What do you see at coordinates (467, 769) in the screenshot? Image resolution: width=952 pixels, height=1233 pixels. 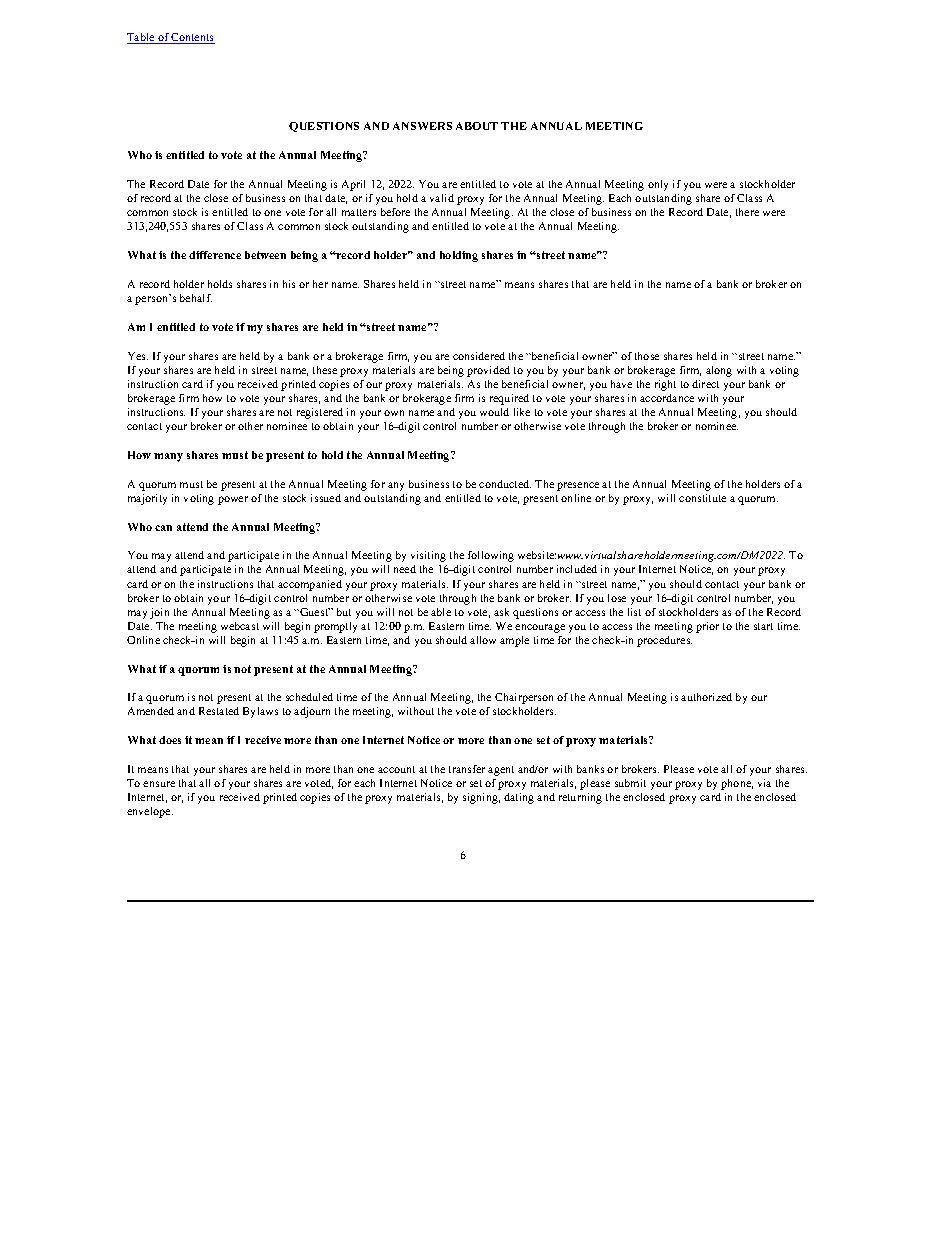 I see `transfer` at bounding box center [467, 769].
